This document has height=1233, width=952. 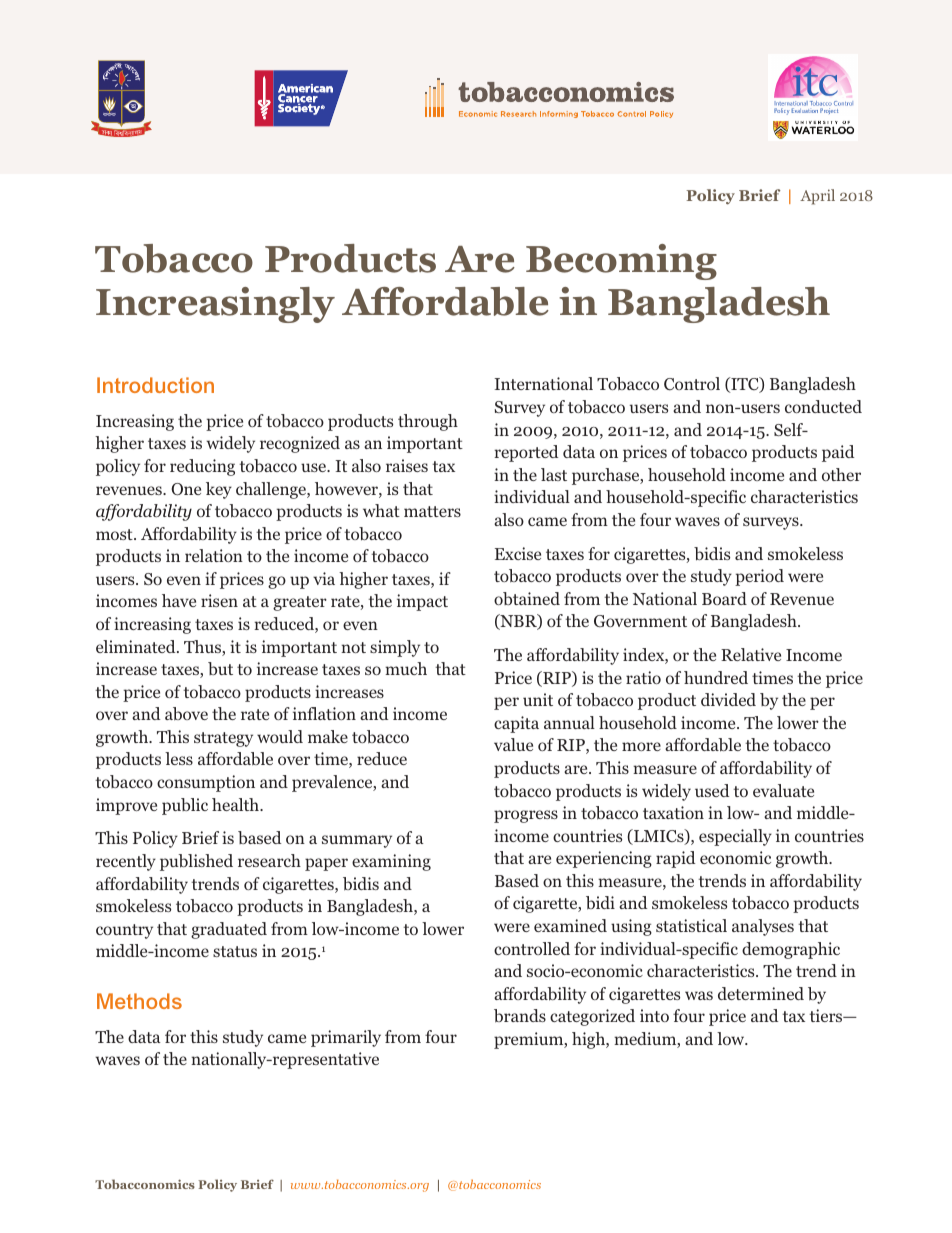 What do you see at coordinates (621, 262) in the document?
I see `Becoming` at bounding box center [621, 262].
